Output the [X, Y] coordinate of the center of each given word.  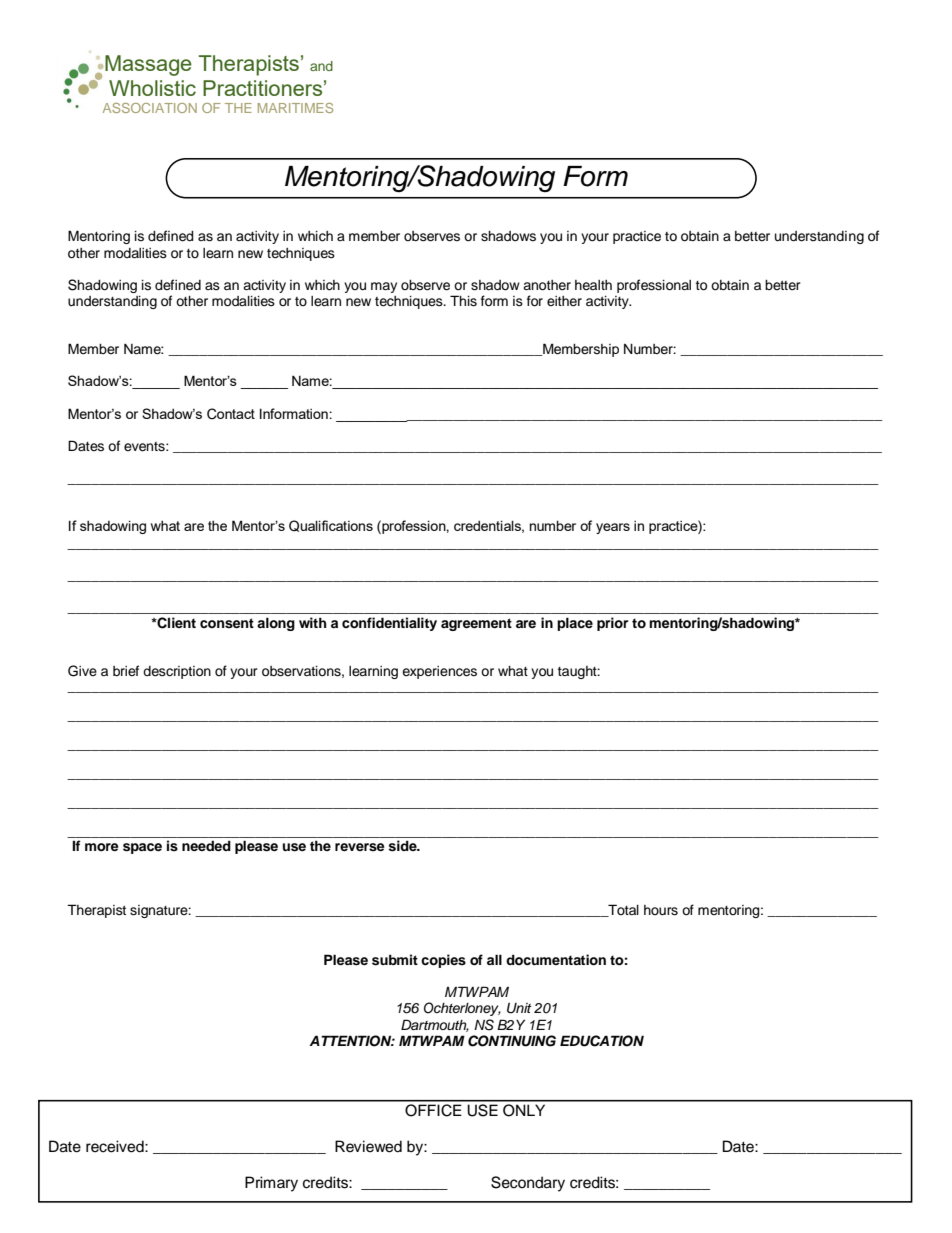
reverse [360, 847]
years [613, 528]
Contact [231, 414]
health [593, 285]
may [384, 287]
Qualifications [331, 526]
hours [661, 910]
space [142, 848]
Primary [271, 1184]
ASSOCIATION [150, 108]
